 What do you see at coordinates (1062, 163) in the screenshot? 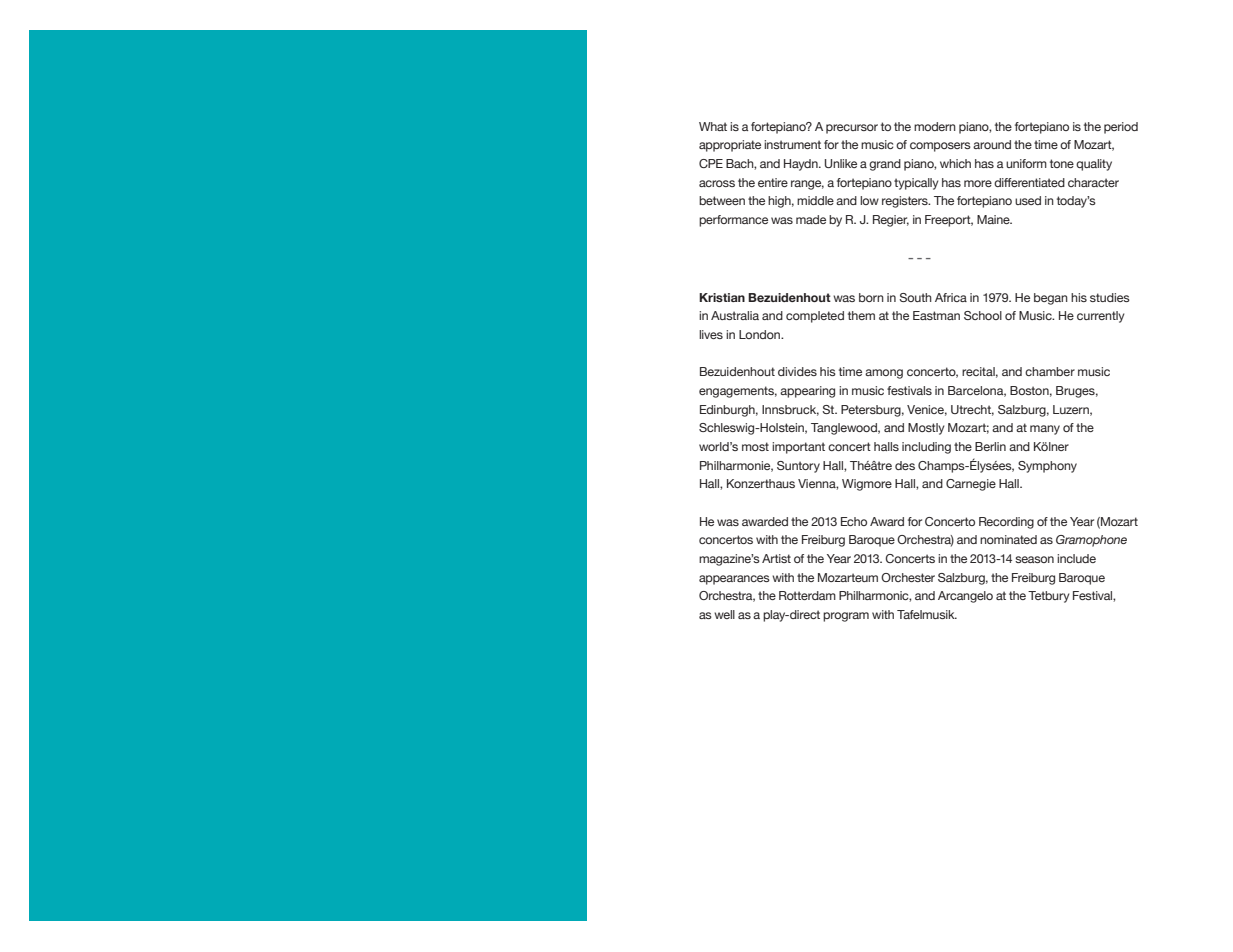
I see `tone` at bounding box center [1062, 163].
